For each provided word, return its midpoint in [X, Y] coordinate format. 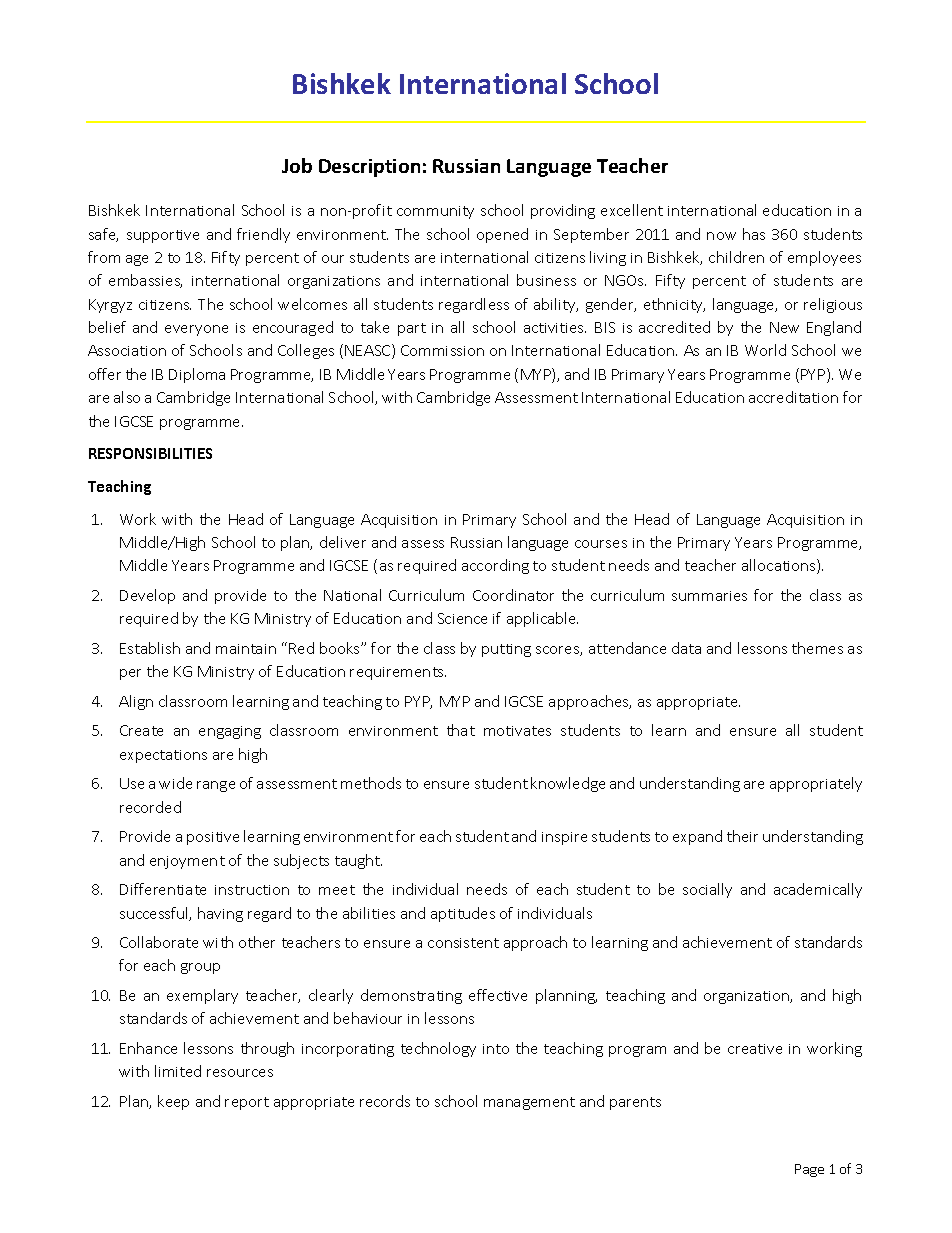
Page [809, 1170]
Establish [150, 648]
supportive [163, 236]
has [754, 234]
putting [506, 650]
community [435, 212]
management [529, 1103]
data [686, 648]
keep [173, 1102]
